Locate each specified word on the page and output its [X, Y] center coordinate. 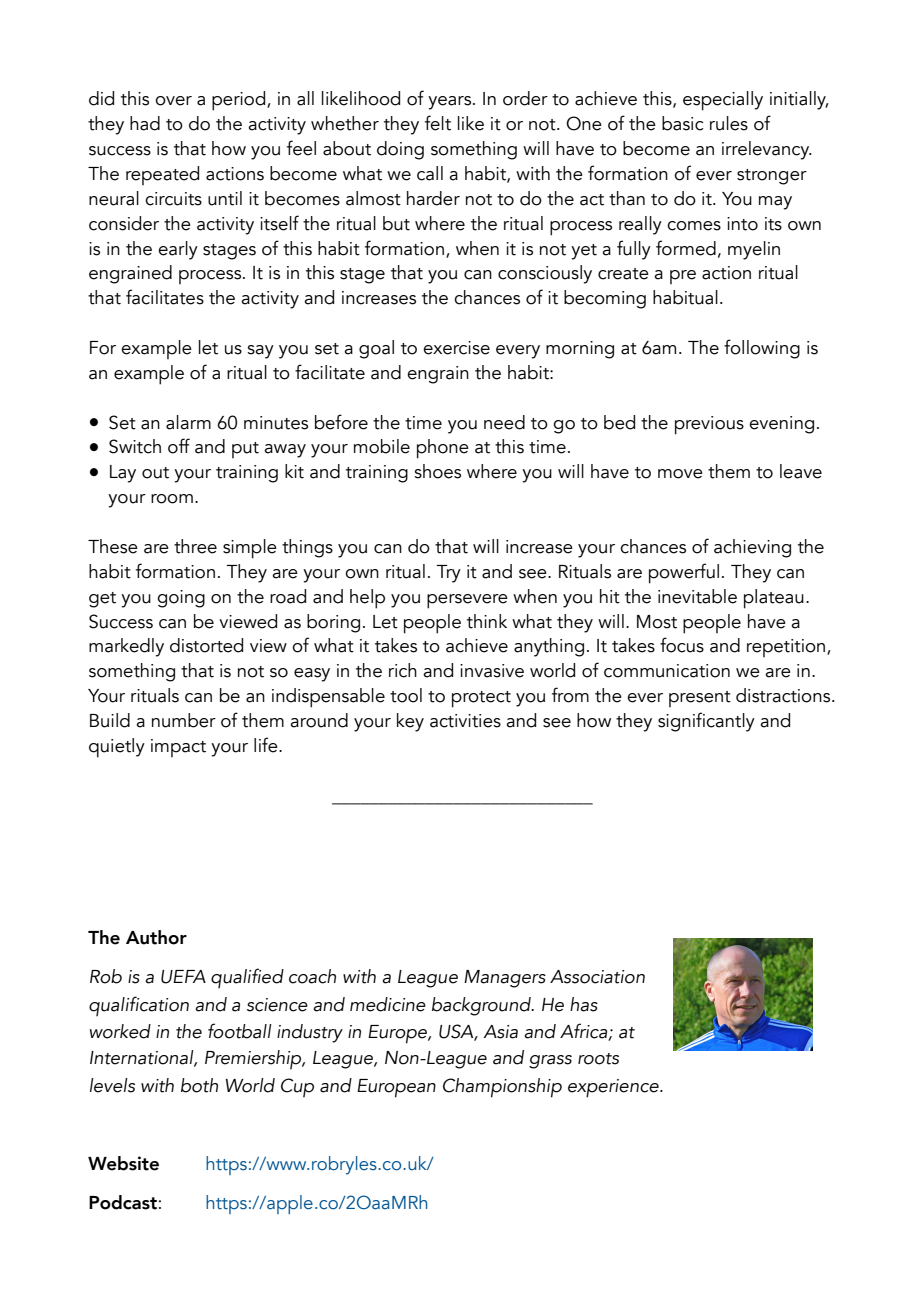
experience [614, 1088]
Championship [502, 1088]
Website [123, 1163]
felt [438, 123]
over [173, 101]
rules [729, 123]
